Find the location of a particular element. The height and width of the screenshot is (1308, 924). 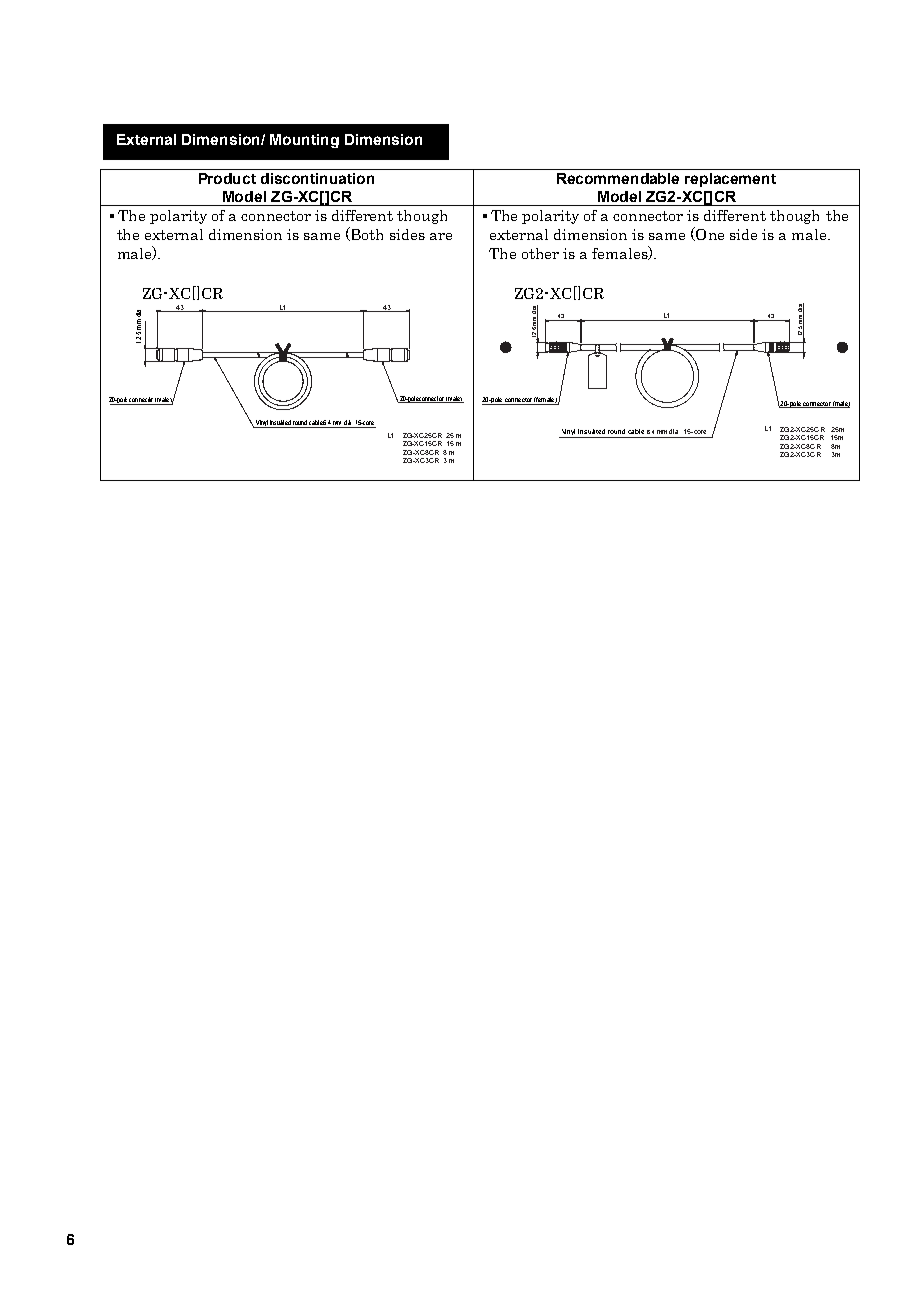

discontinuation is located at coordinates (317, 178).
